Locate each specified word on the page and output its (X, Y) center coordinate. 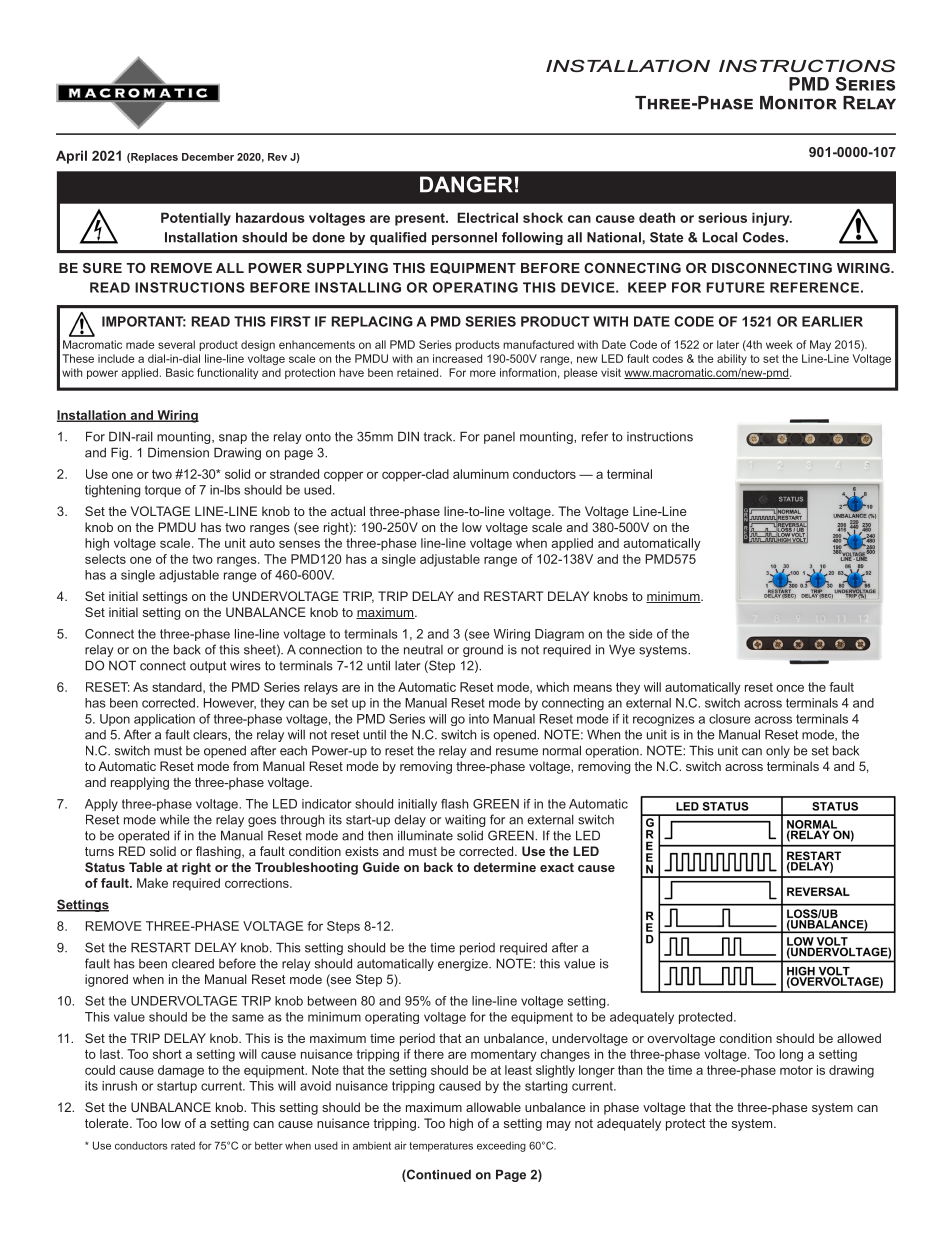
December (208, 157)
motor (796, 1070)
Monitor (798, 103)
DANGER (466, 184)
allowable (493, 1107)
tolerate (108, 1123)
